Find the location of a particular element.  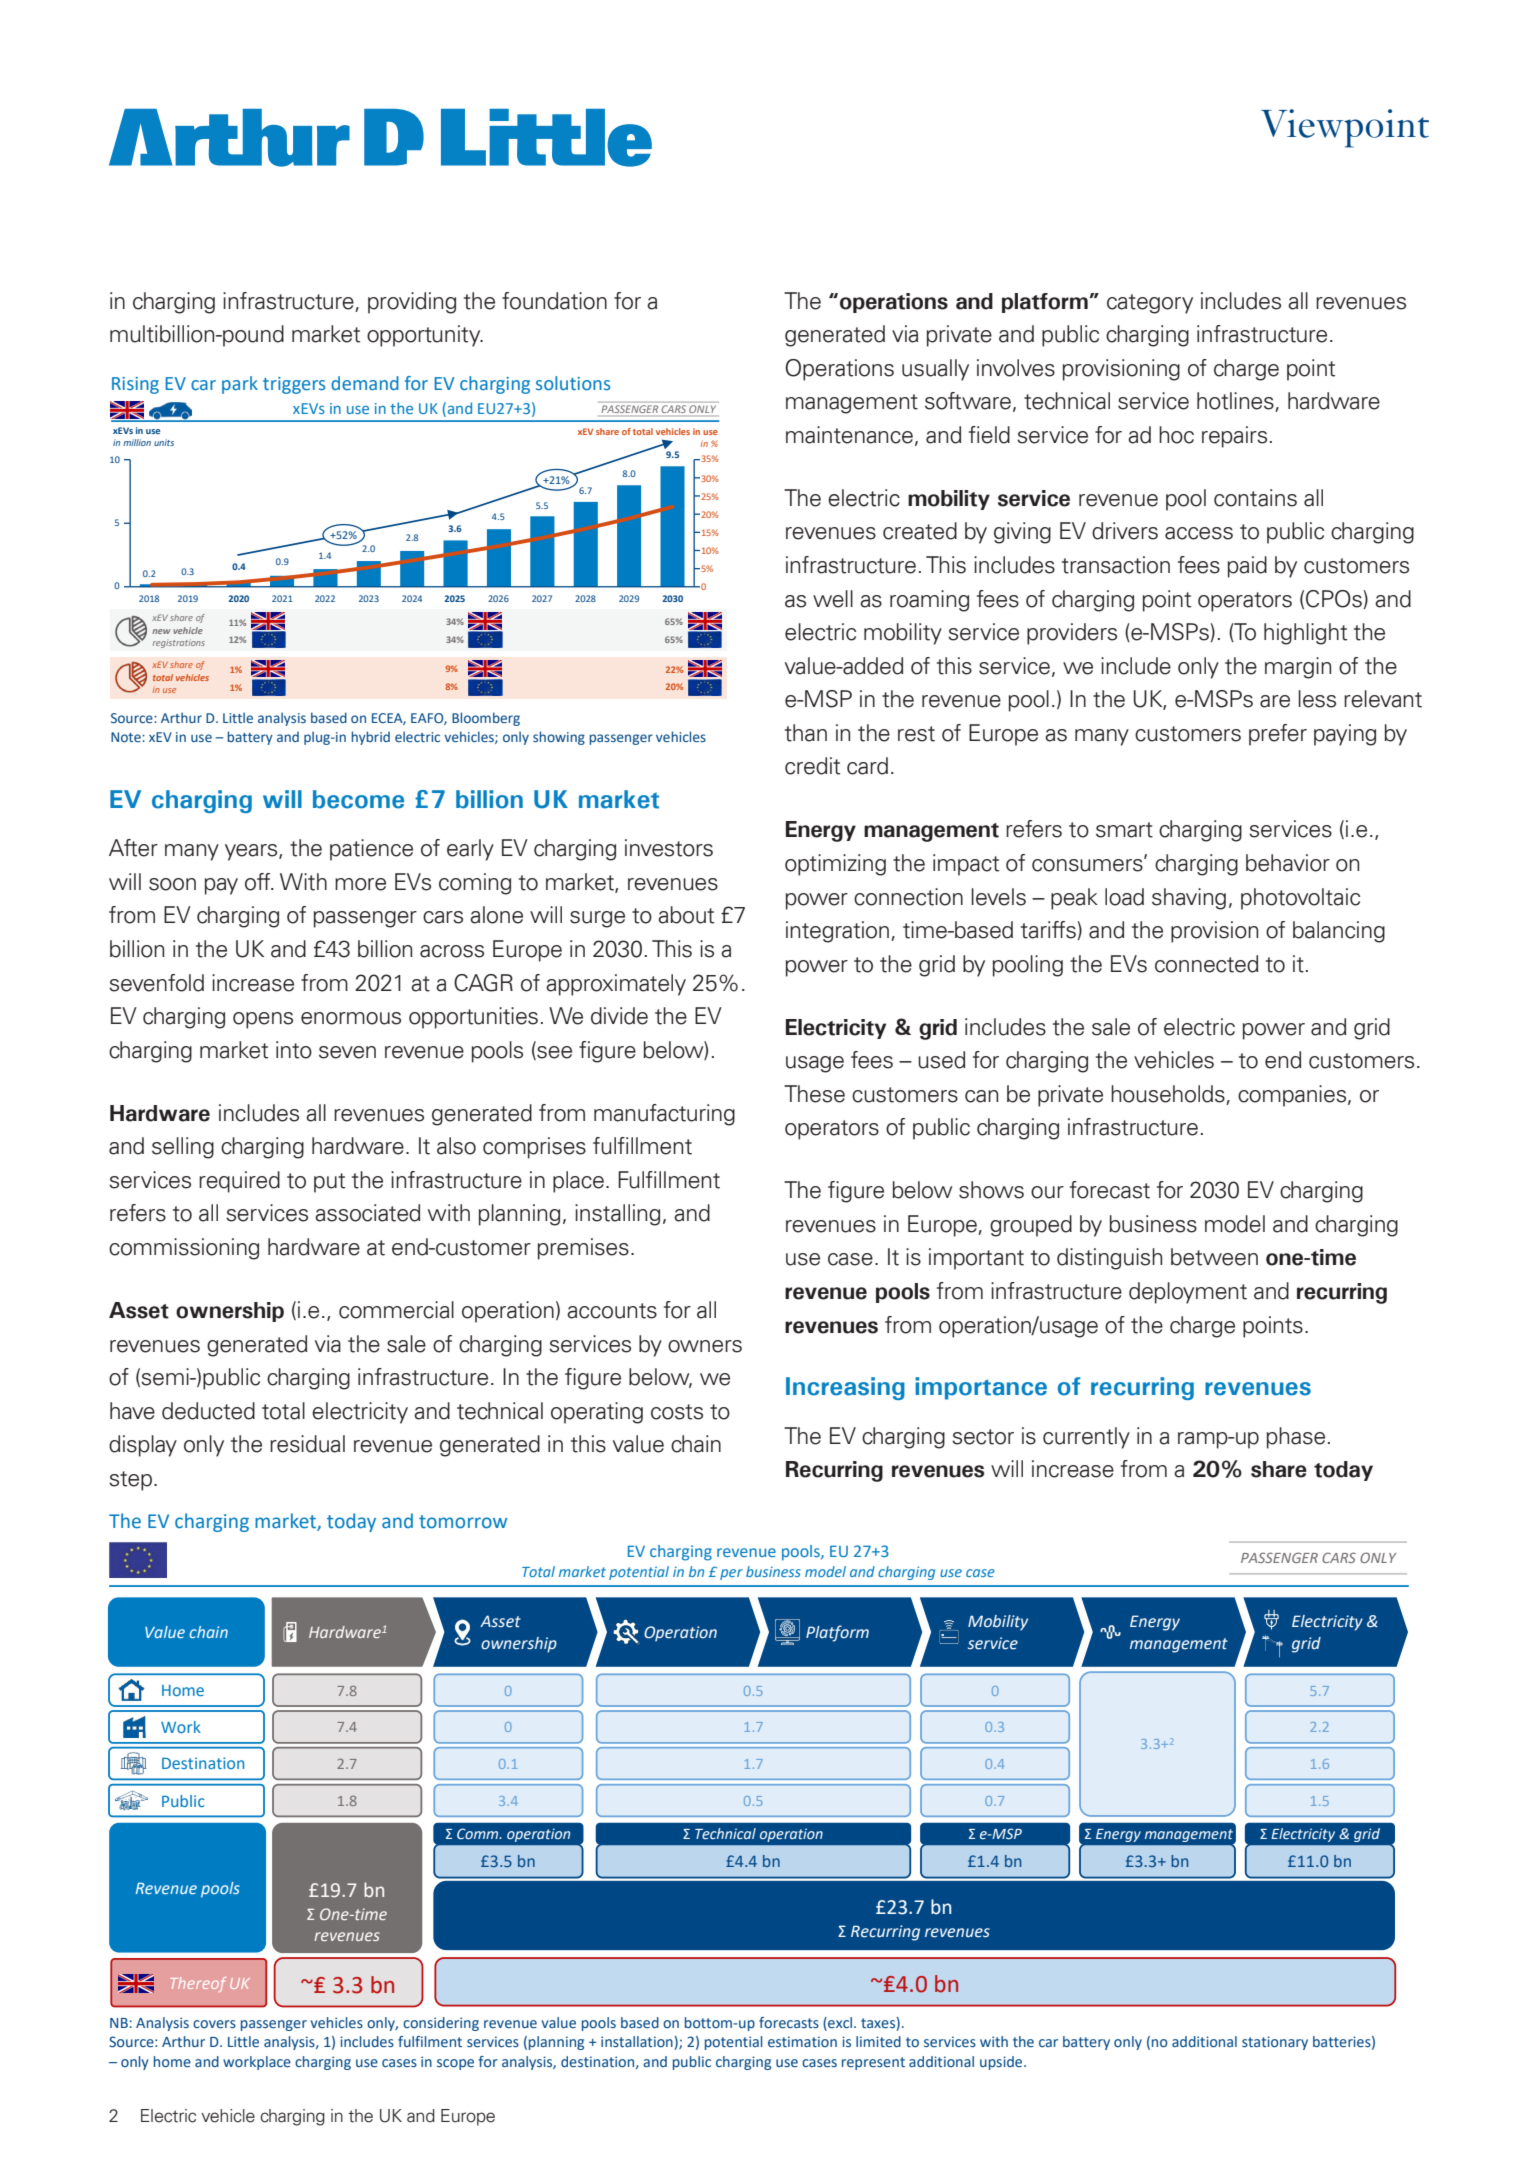

Increasing is located at coordinates (845, 1388).
